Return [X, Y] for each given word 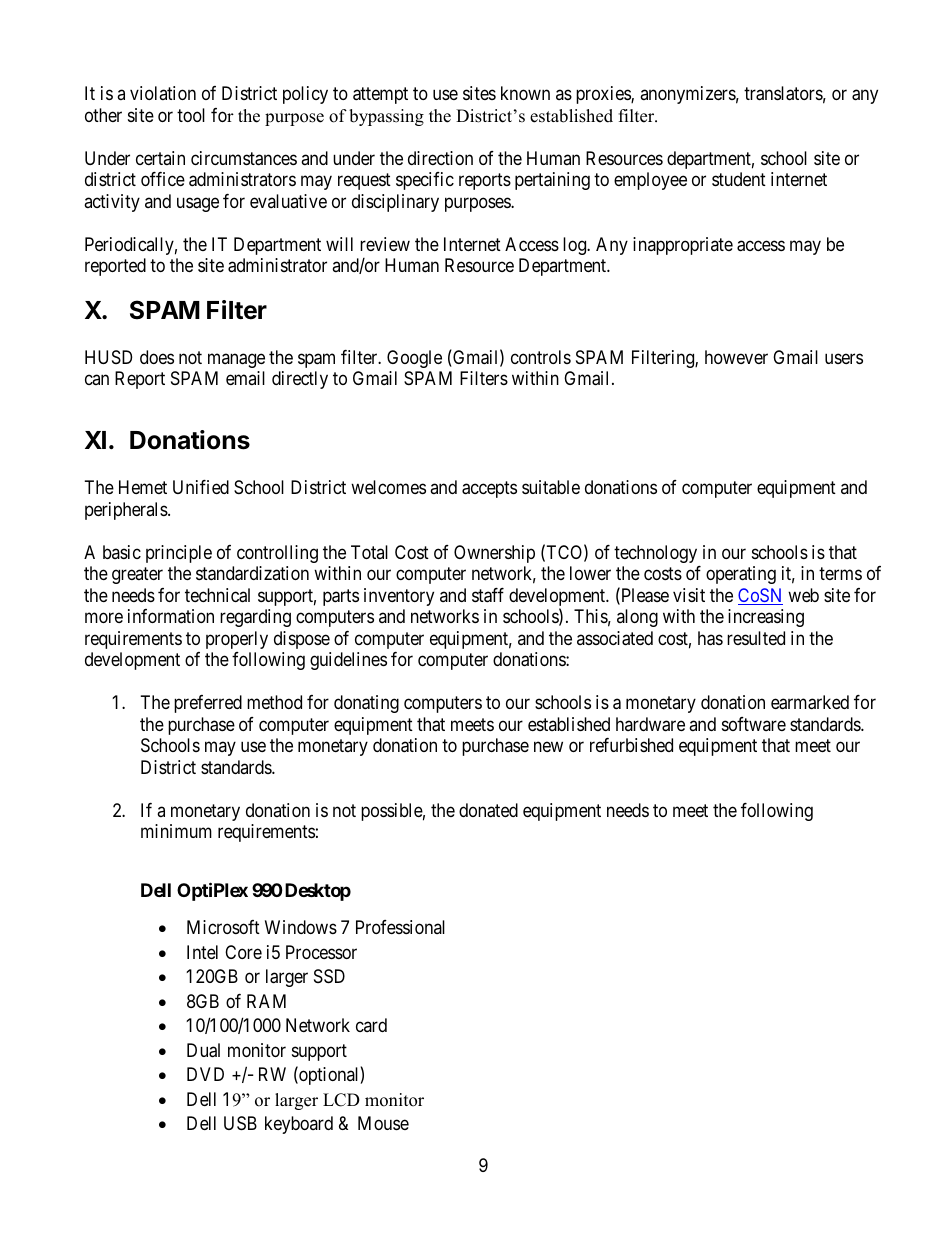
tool [191, 115]
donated [488, 810]
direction [440, 158]
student [739, 179]
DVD [205, 1074]
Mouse [383, 1123]
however [736, 357]
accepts [489, 490]
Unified [201, 487]
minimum [176, 831]
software [754, 724]
